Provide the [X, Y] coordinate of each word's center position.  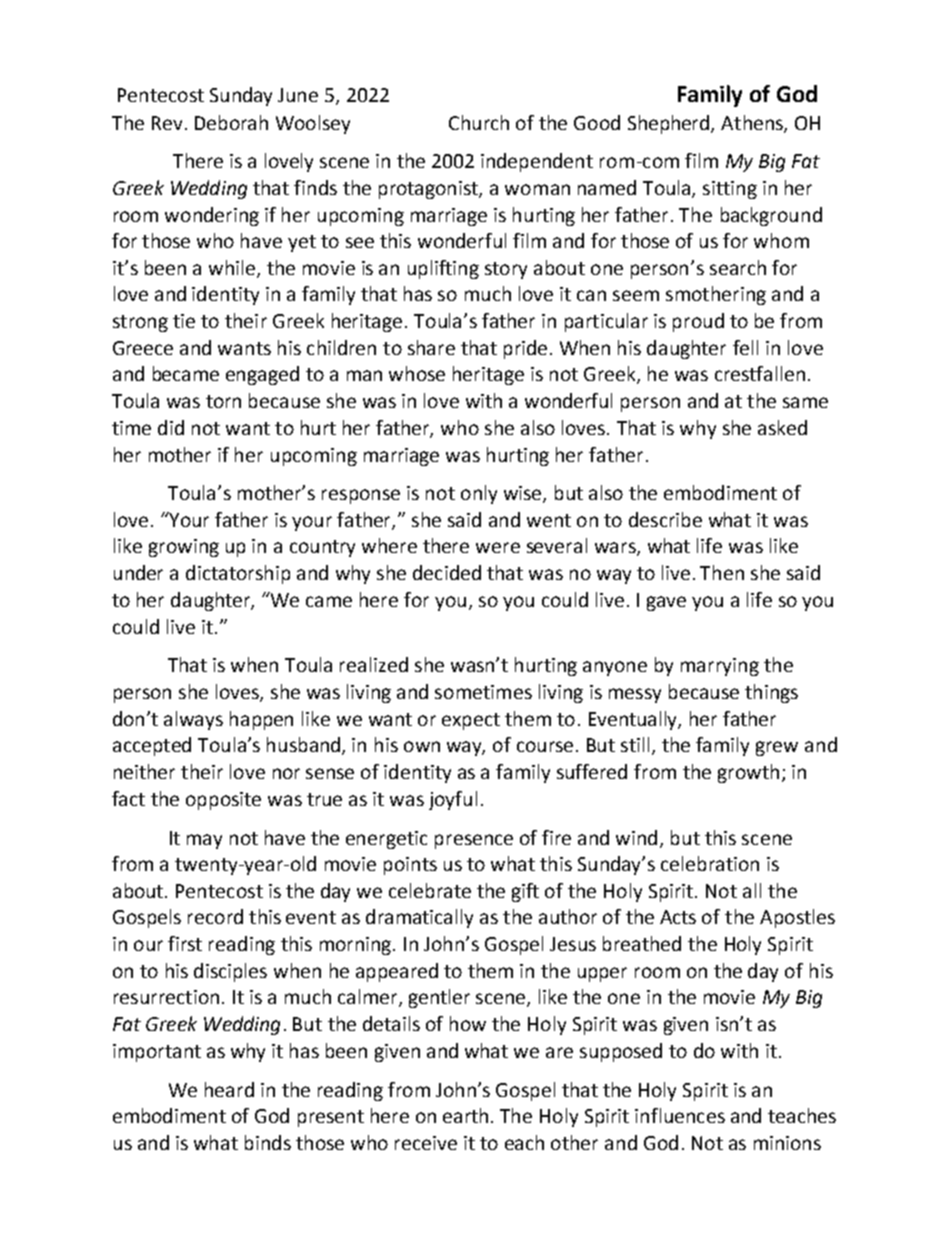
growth [748, 773]
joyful [453, 800]
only [479, 494]
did [171, 427]
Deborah [231, 122]
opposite [223, 801]
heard [229, 1089]
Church [479, 122]
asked [782, 427]
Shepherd [670, 124]
